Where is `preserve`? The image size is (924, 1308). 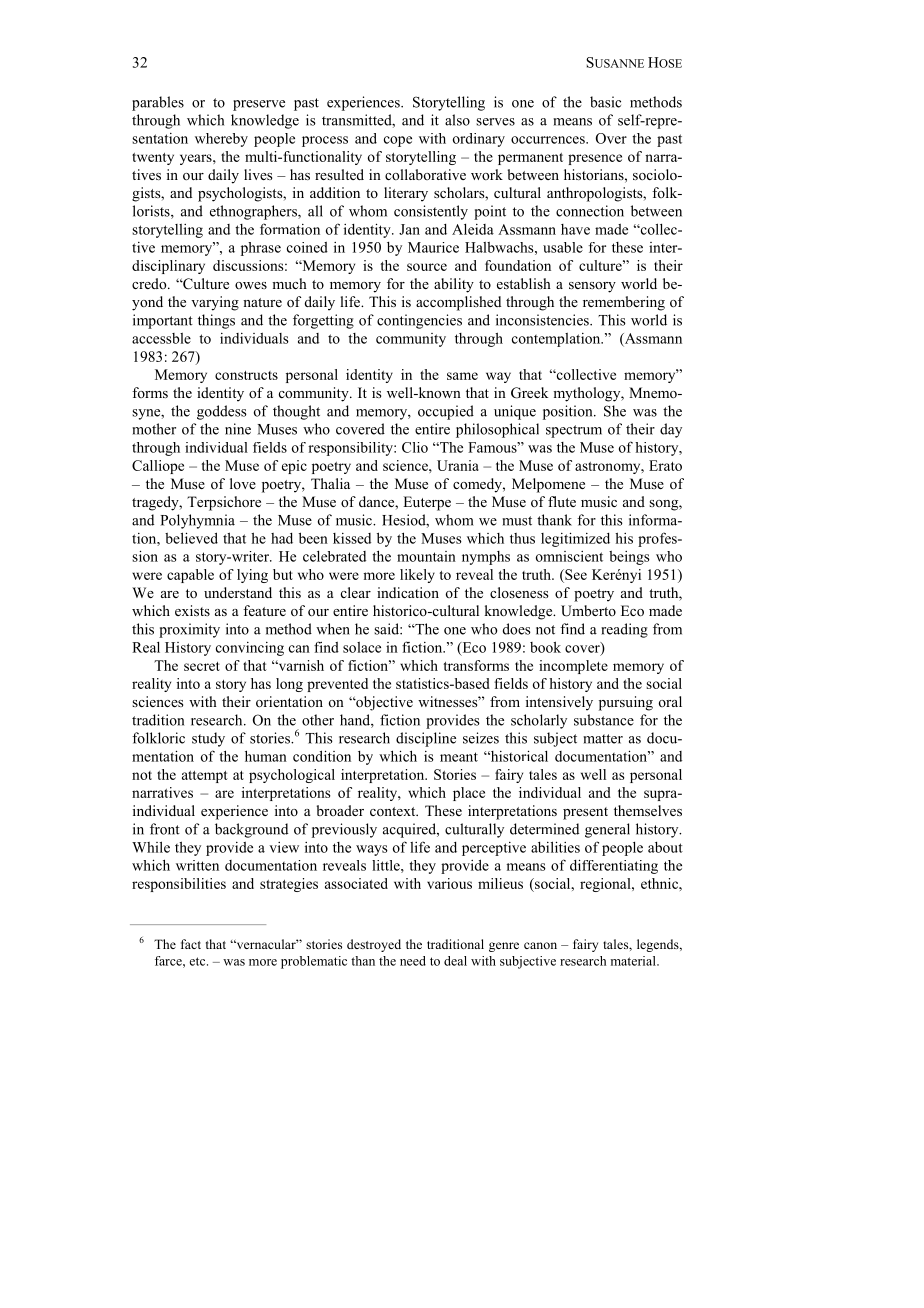
preserve is located at coordinates (259, 105).
